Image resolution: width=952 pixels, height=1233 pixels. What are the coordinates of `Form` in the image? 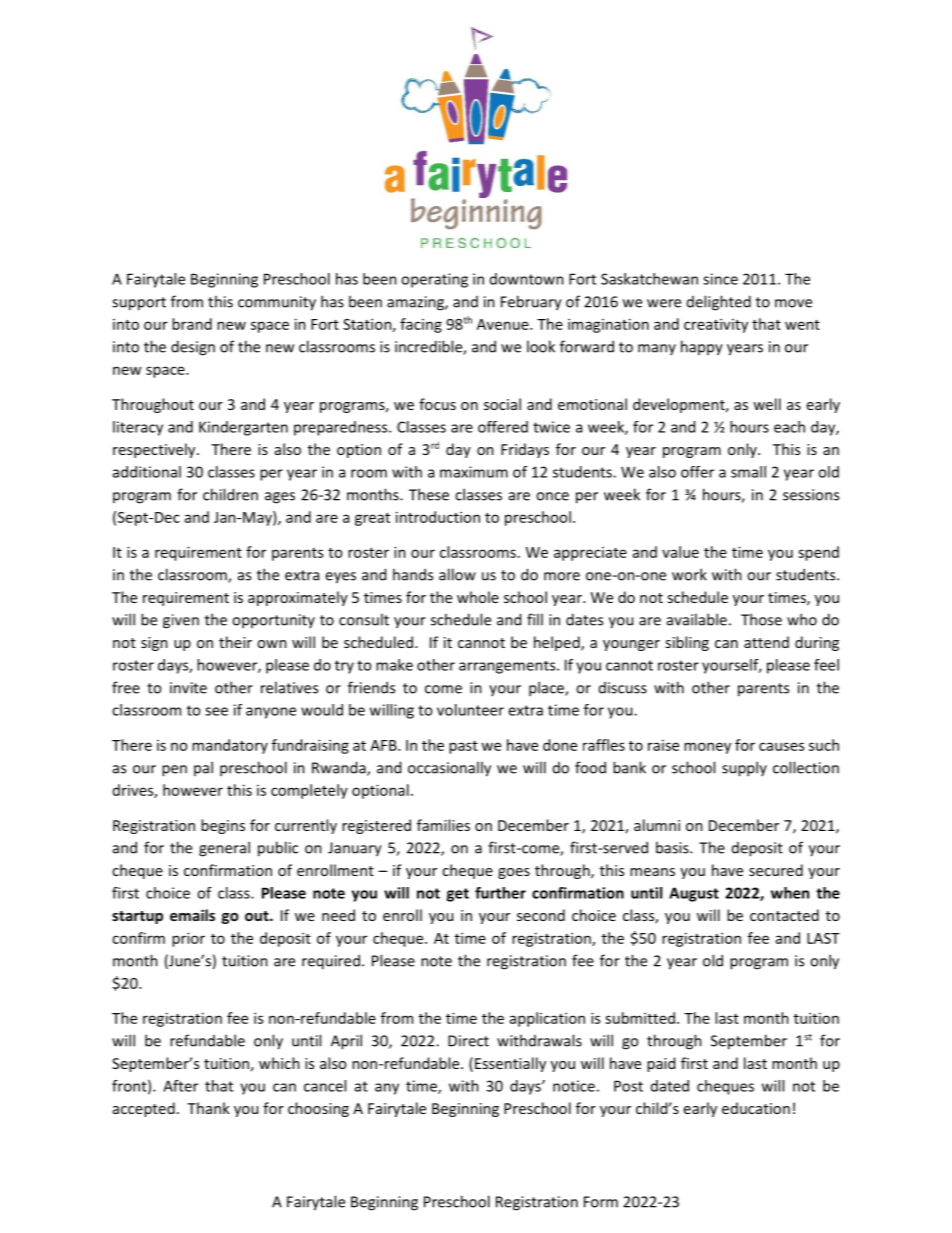 It's located at (601, 1202).
